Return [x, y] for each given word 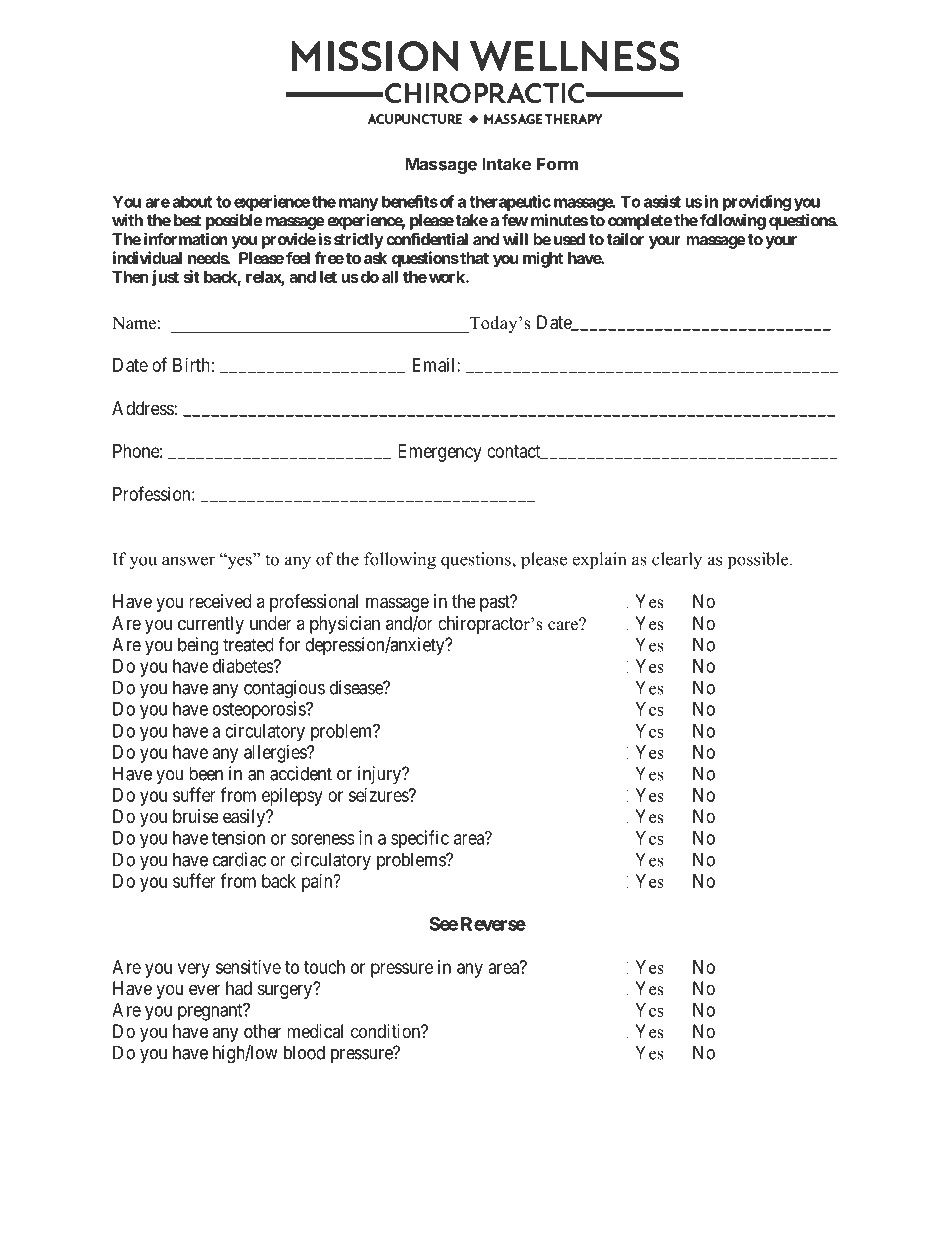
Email [435, 365]
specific [420, 839]
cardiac [239, 859]
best [187, 220]
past [496, 603]
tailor [625, 239]
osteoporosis [260, 710]
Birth [191, 365]
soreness [323, 839]
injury [380, 775]
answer [188, 561]
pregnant [211, 1012]
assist [662, 201]
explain [599, 560]
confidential [427, 239]
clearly [677, 561]
